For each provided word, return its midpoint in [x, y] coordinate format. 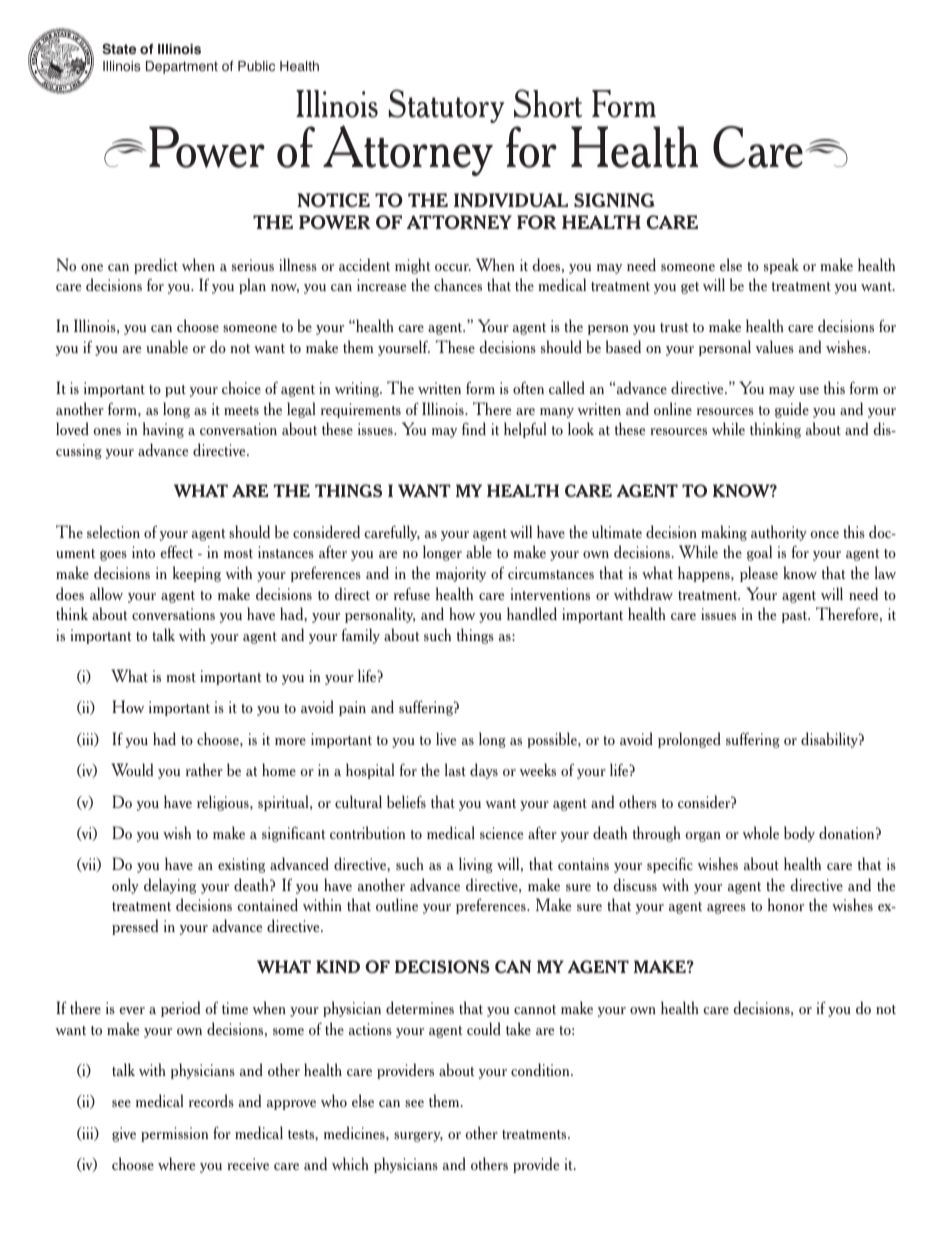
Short [548, 103]
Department [182, 67]
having [163, 430]
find [474, 428]
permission [174, 1134]
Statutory [446, 106]
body [799, 834]
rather [204, 769]
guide [792, 410]
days [484, 771]
